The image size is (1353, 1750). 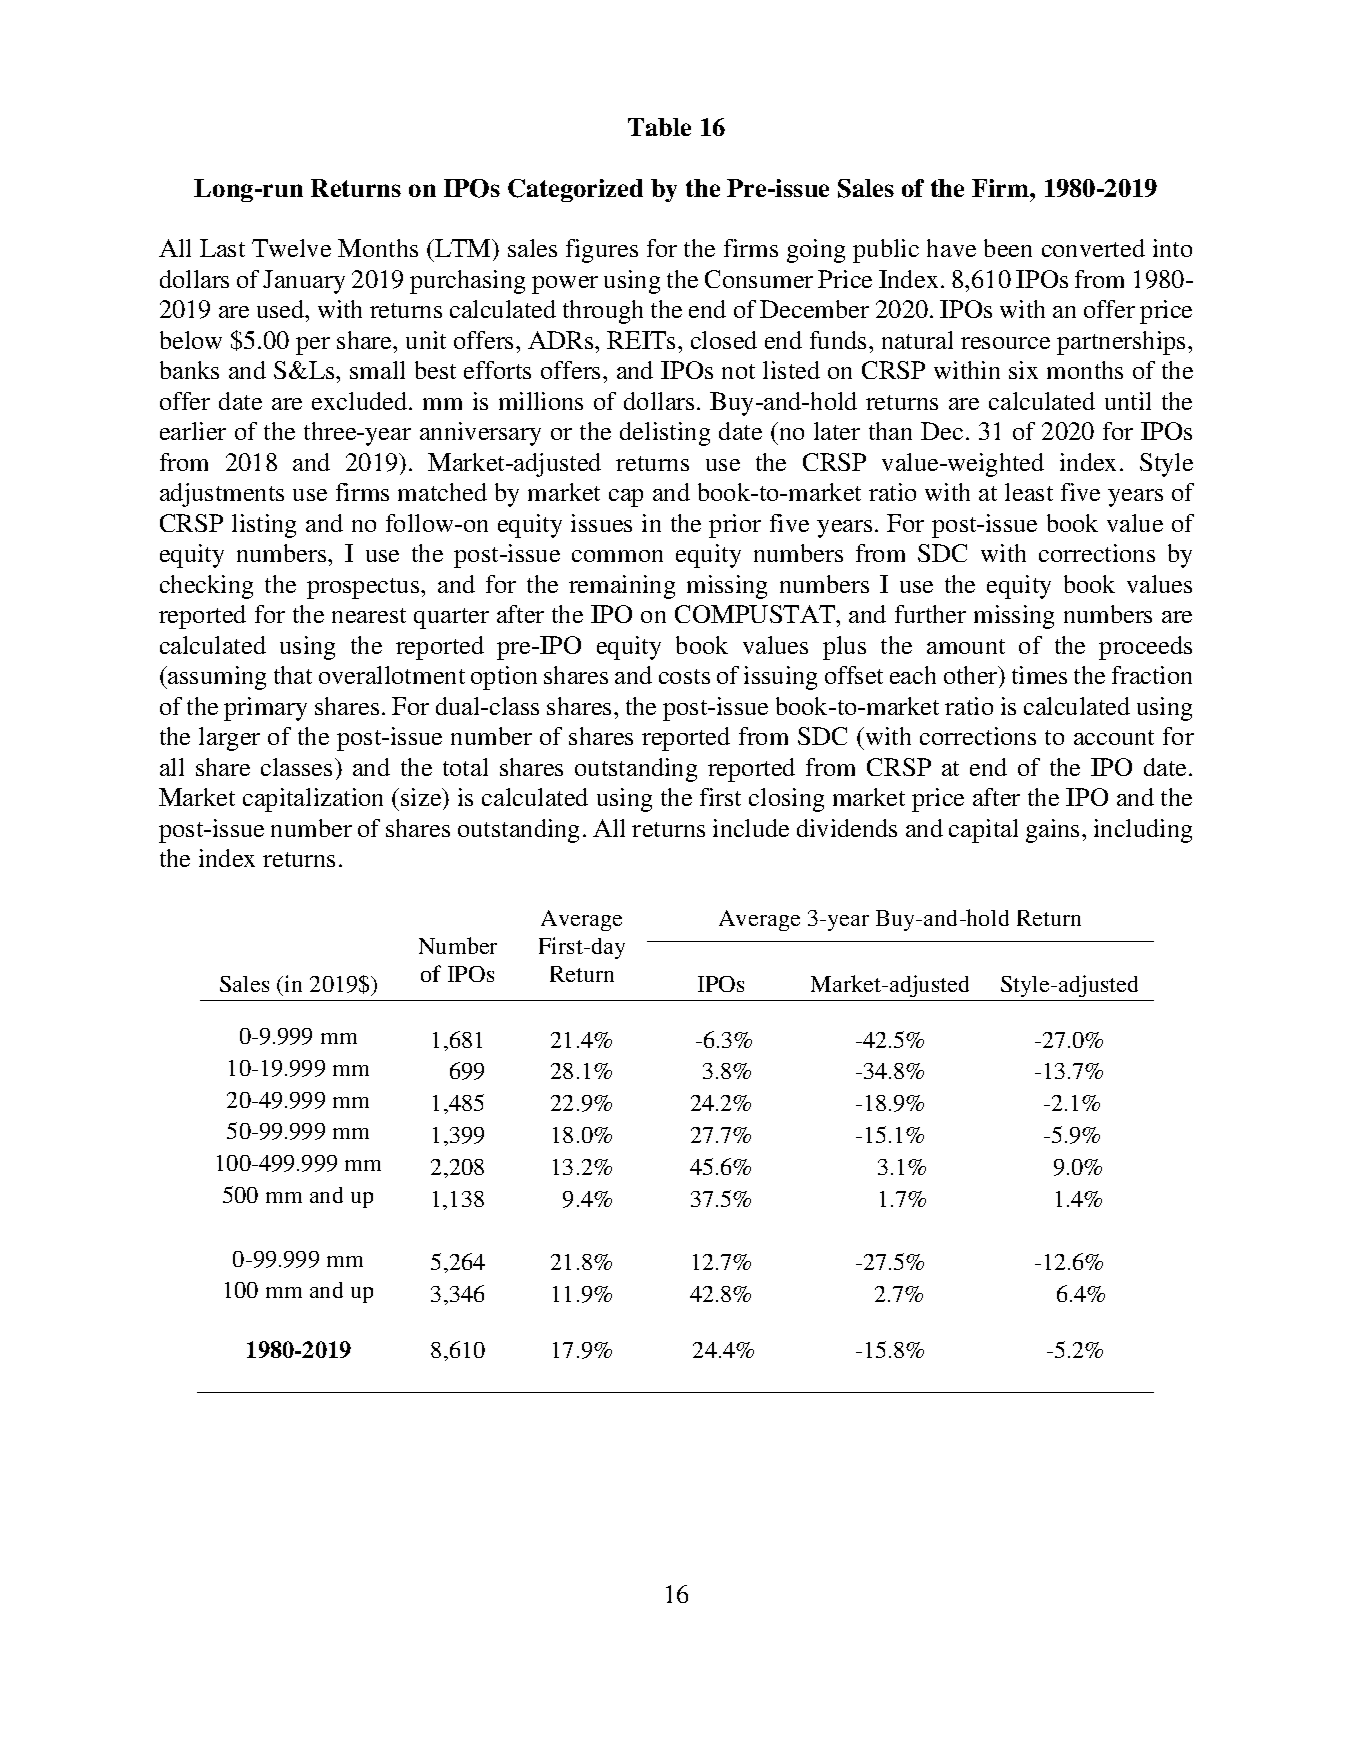 I want to click on adjustments, so click(x=222, y=495).
